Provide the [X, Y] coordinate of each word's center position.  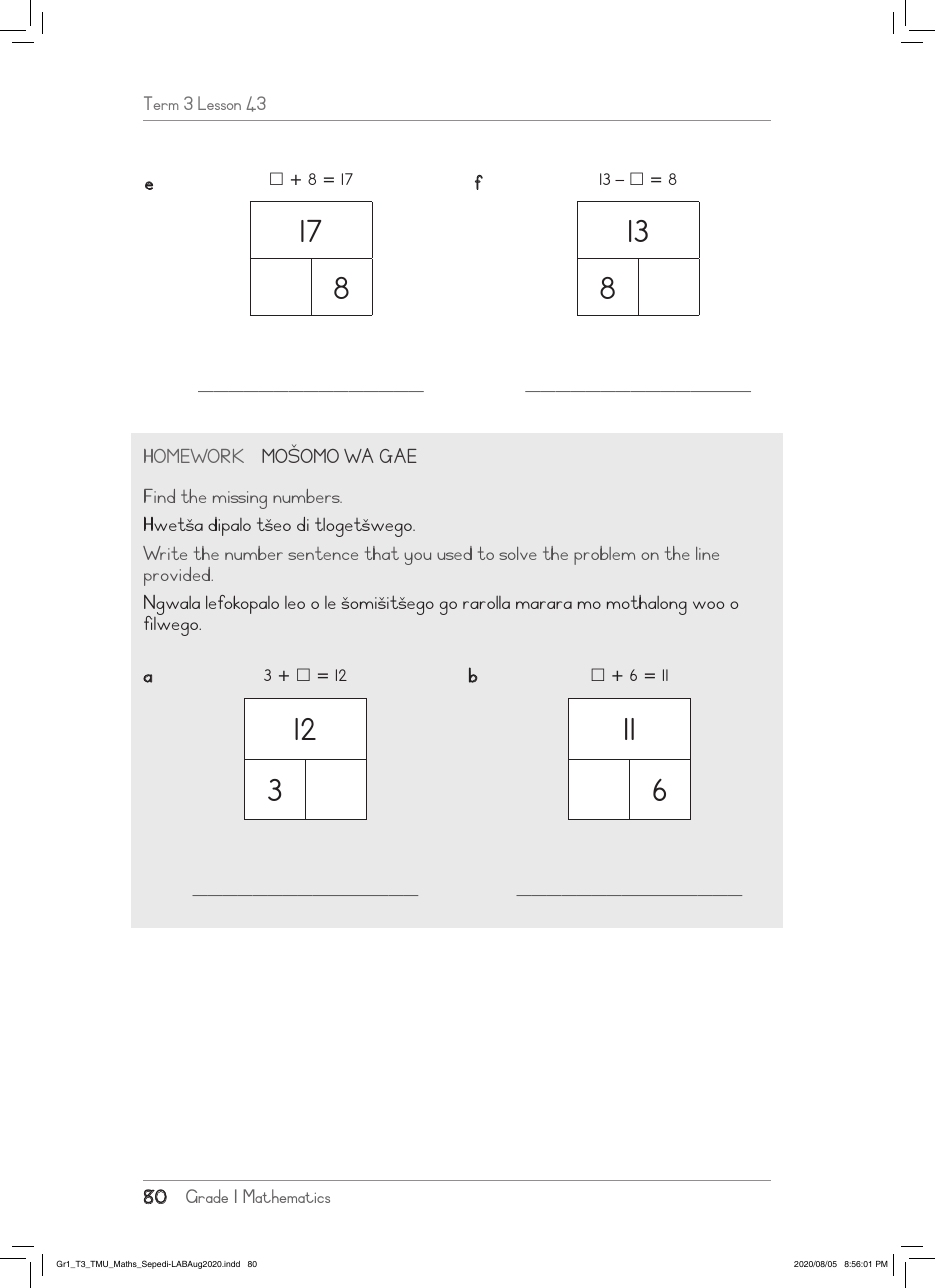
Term [161, 103]
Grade [207, 1196]
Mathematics [286, 1196]
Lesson [219, 103]
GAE [398, 455]
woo [708, 605]
